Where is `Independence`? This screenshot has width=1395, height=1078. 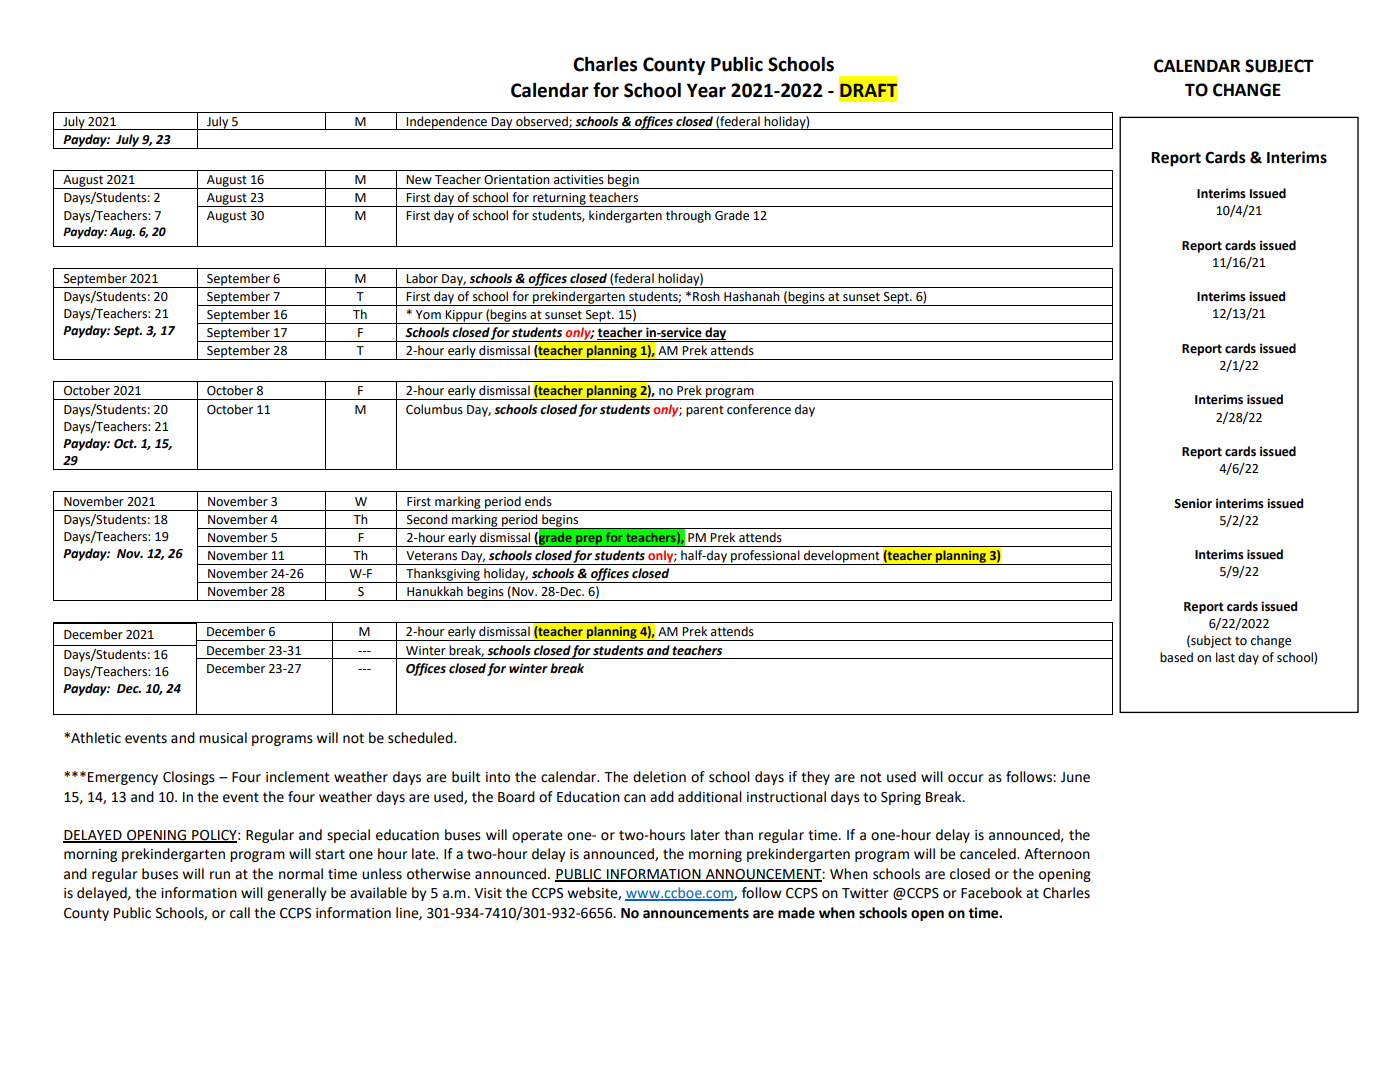
Independence is located at coordinates (447, 123).
